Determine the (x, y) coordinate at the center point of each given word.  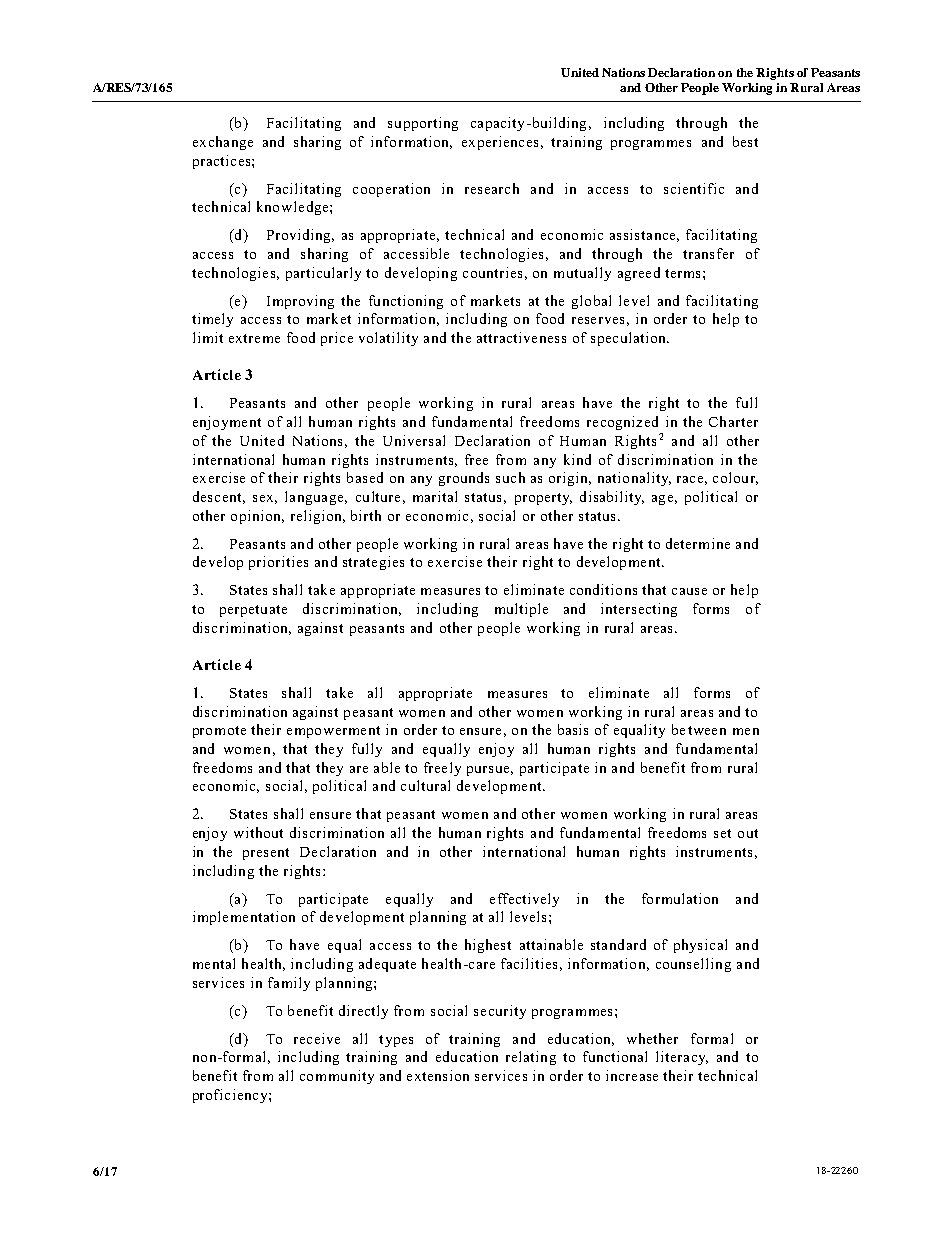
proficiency (231, 1096)
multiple (521, 610)
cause (689, 591)
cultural (425, 785)
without (258, 832)
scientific (694, 188)
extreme (254, 338)
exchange (223, 143)
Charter (733, 421)
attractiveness (521, 337)
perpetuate (253, 611)
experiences (500, 143)
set (722, 833)
